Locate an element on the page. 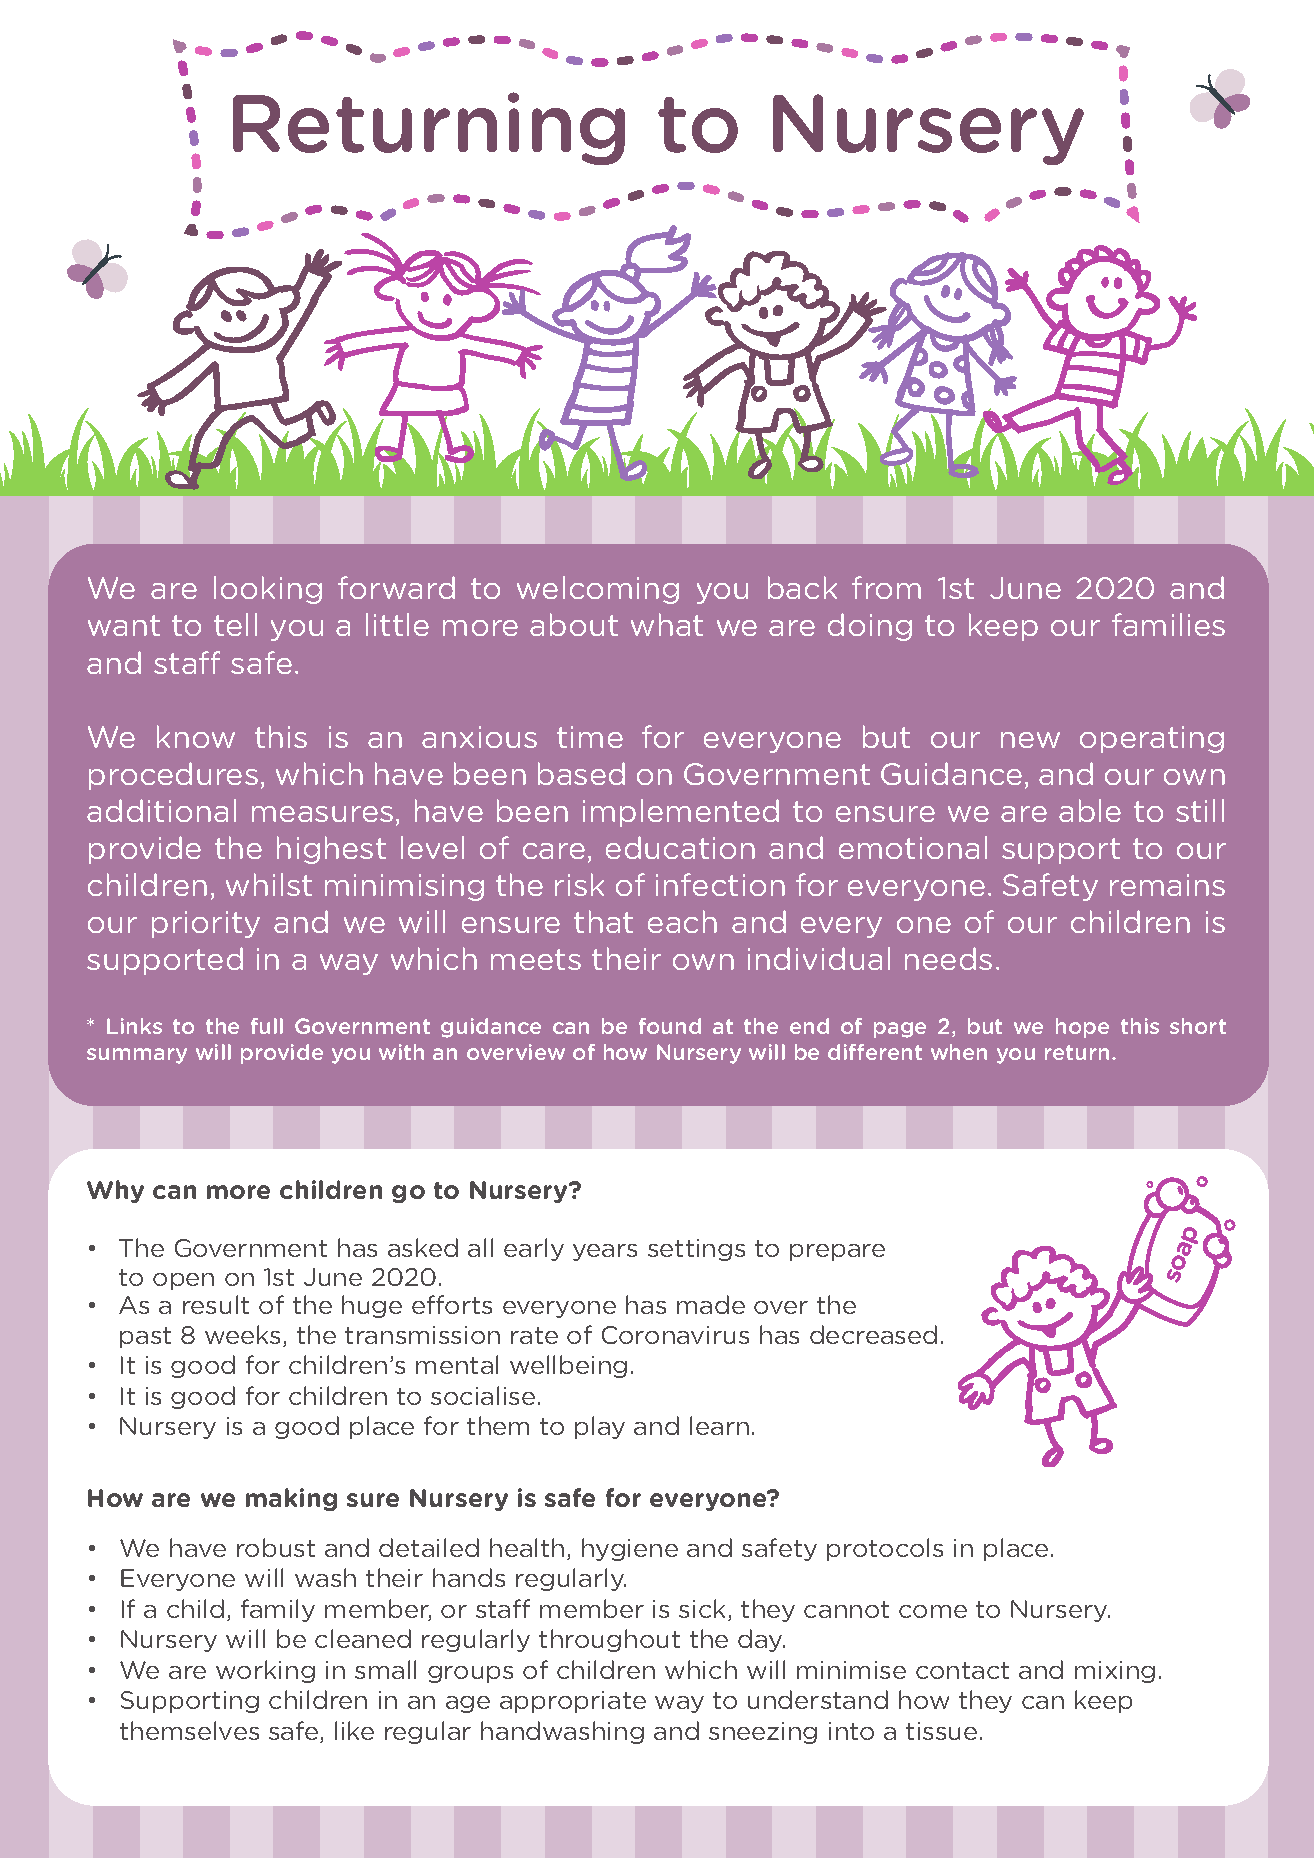 This page has width=1314, height=1858. when is located at coordinates (959, 1052).
